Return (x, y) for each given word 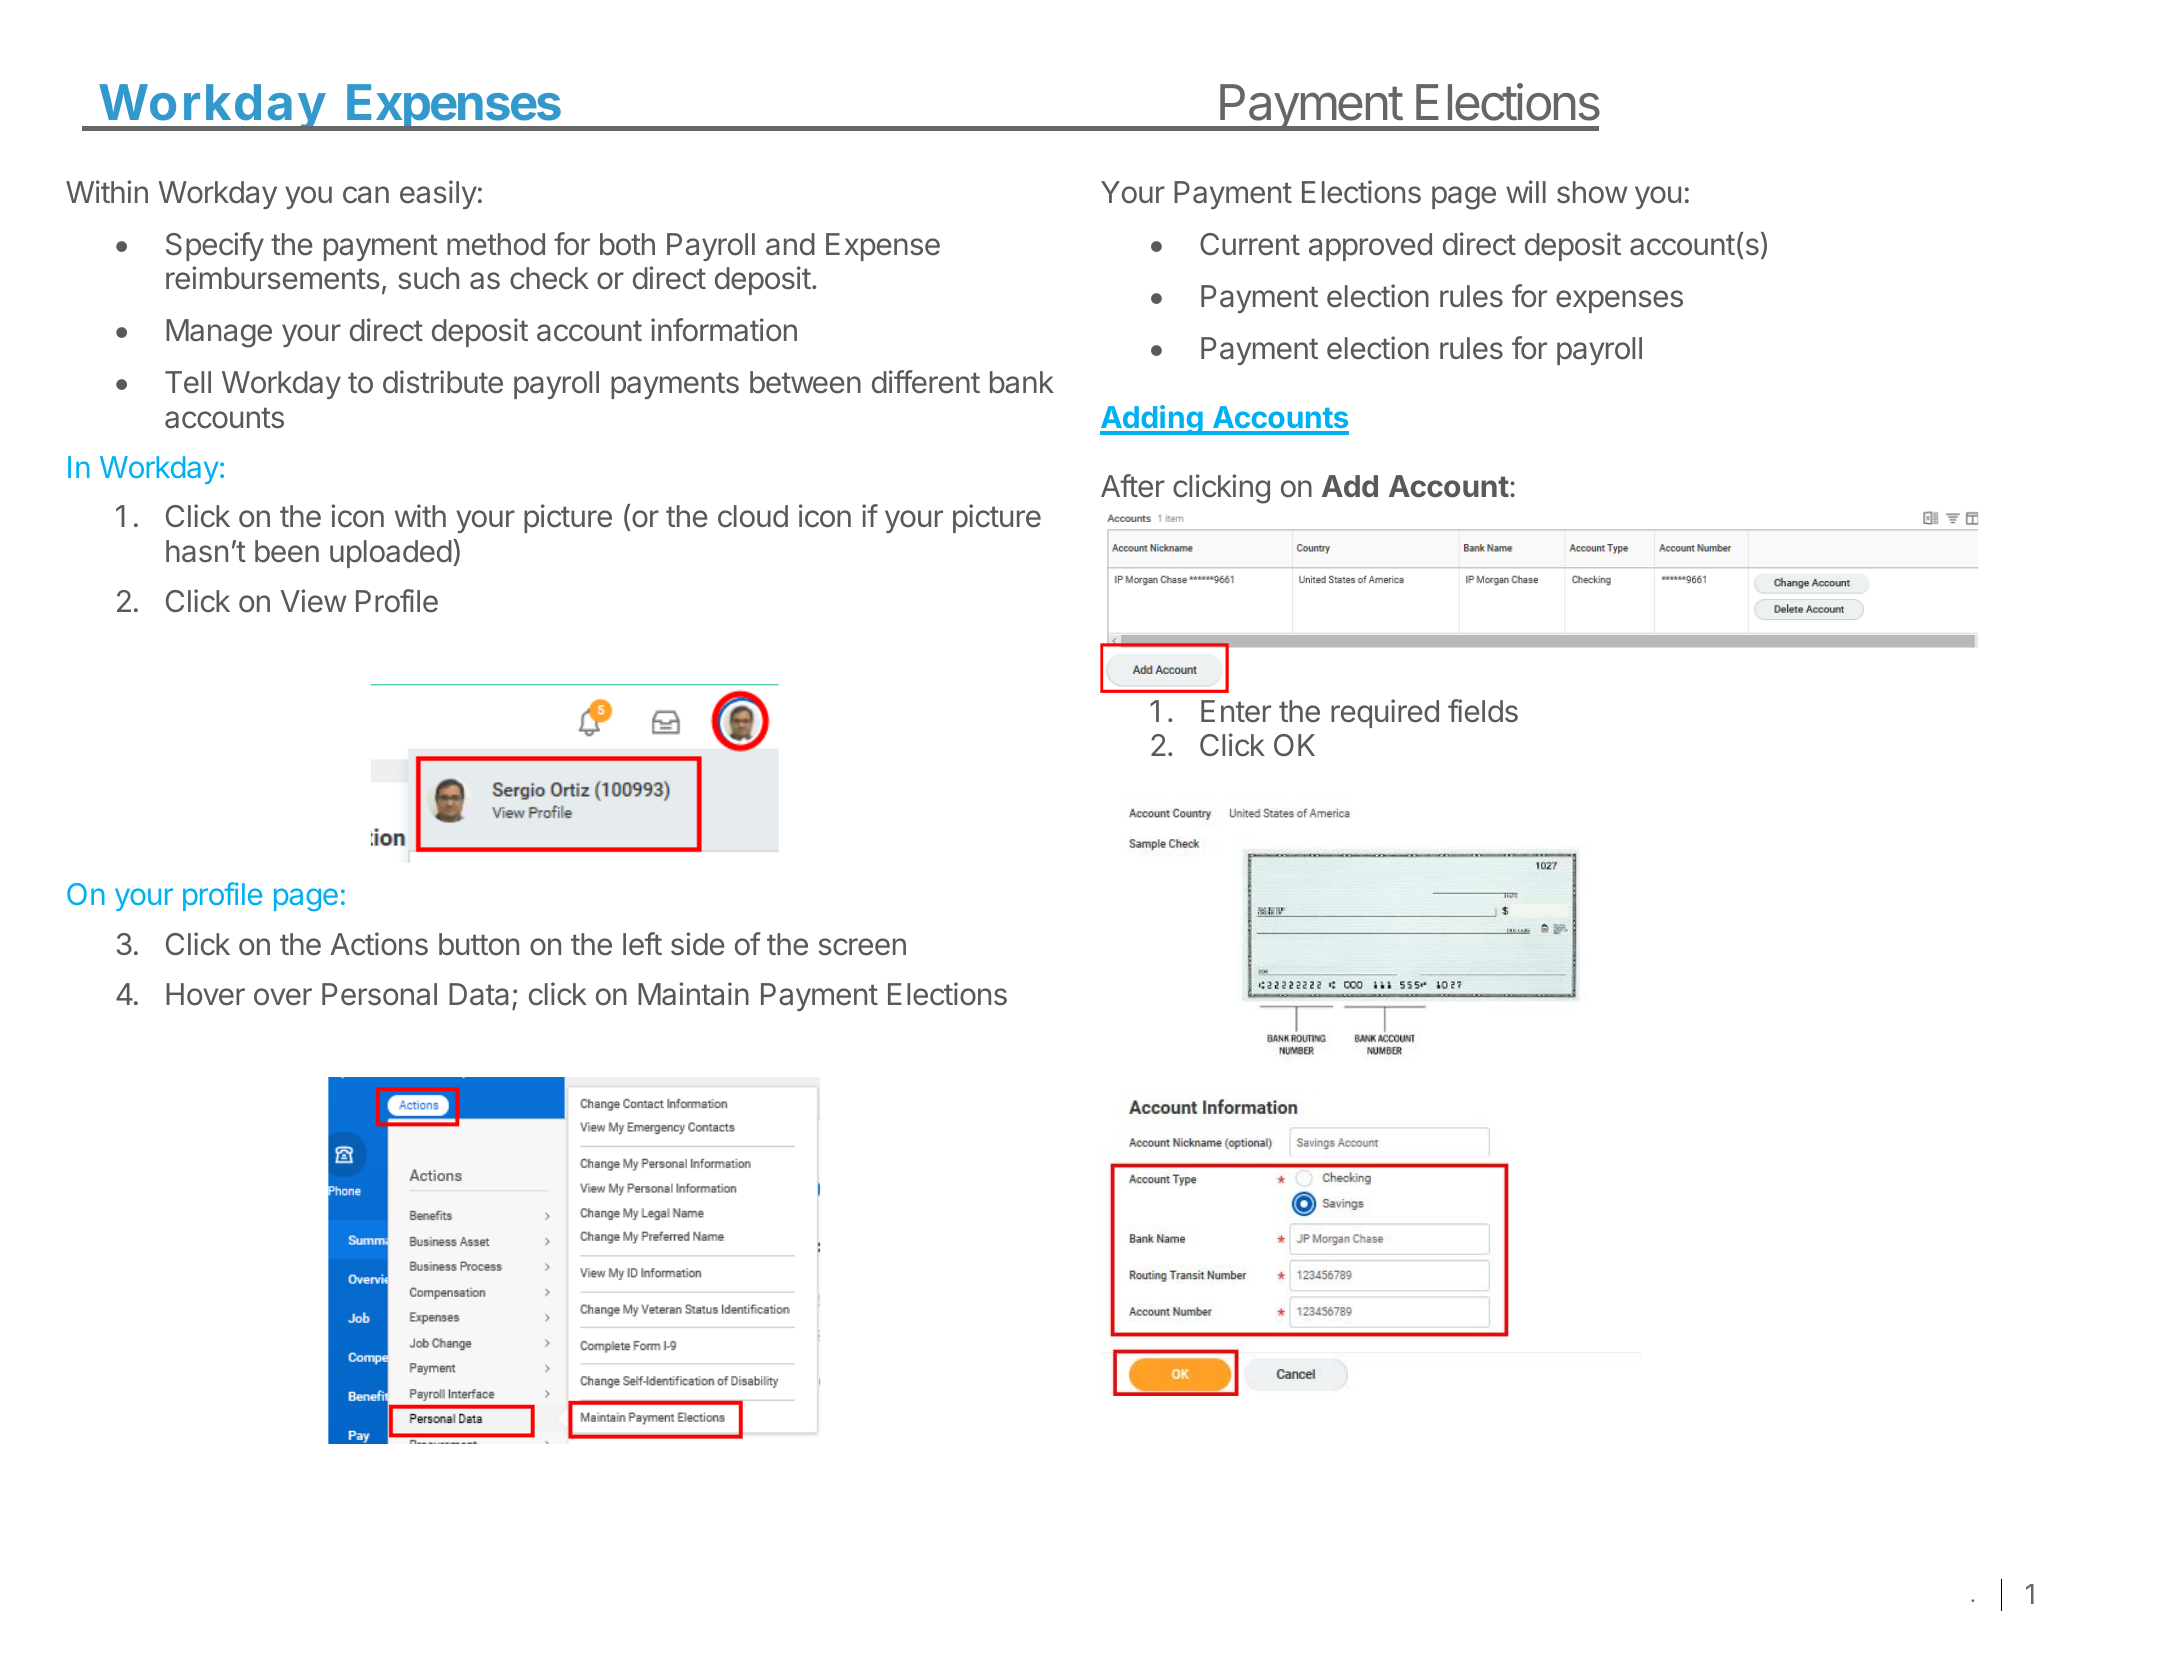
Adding (1152, 420)
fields (1483, 711)
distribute (443, 382)
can (366, 195)
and (790, 244)
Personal (379, 994)
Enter (1236, 711)
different (926, 382)
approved (1370, 247)
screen (862, 947)
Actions (379, 944)
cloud (753, 516)
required (1385, 713)
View (314, 601)
